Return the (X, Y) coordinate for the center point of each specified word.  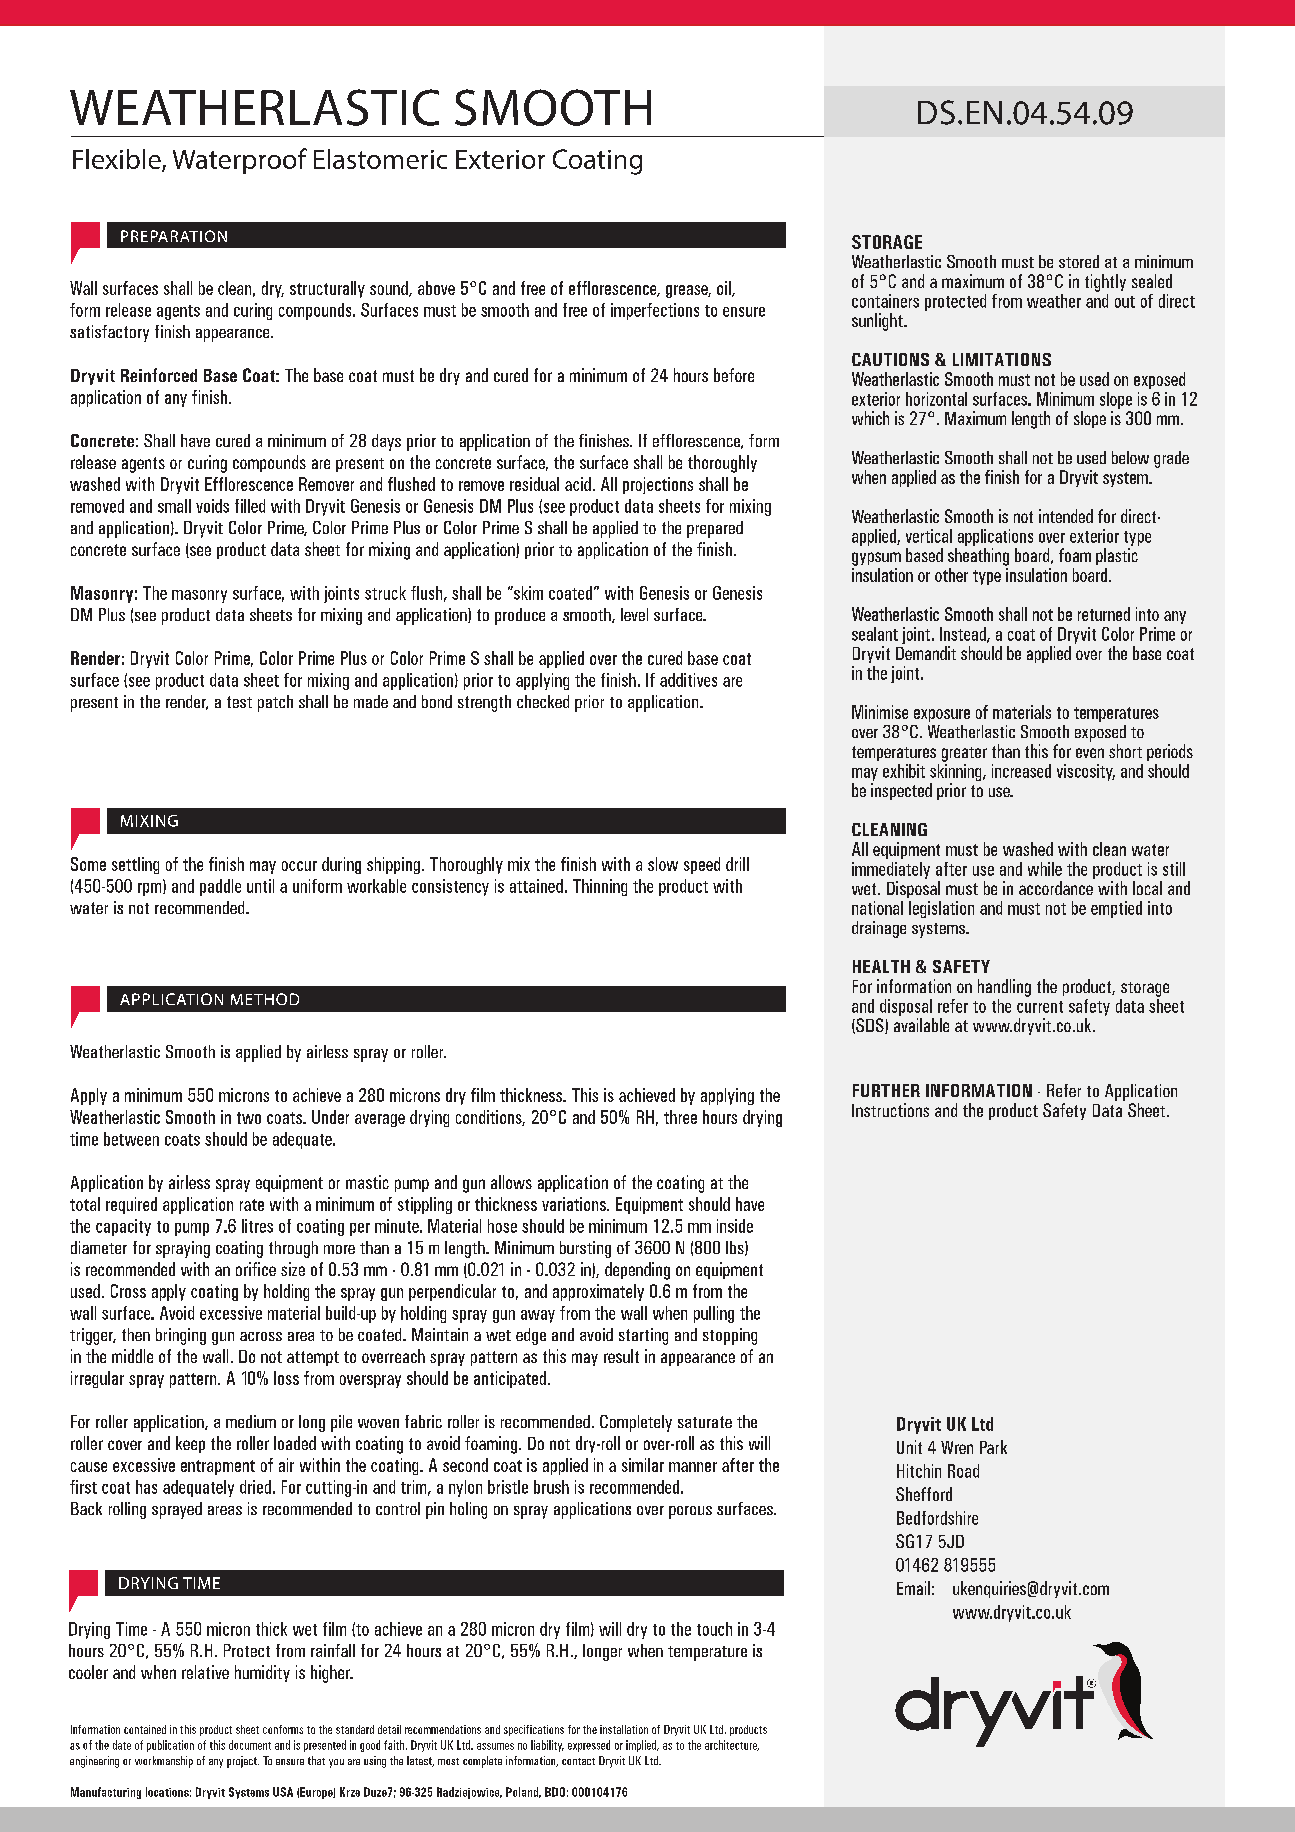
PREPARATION (174, 236)
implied (642, 1746)
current (1040, 1007)
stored (1079, 261)
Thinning (600, 887)
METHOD (265, 999)
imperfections (655, 311)
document (250, 1745)
